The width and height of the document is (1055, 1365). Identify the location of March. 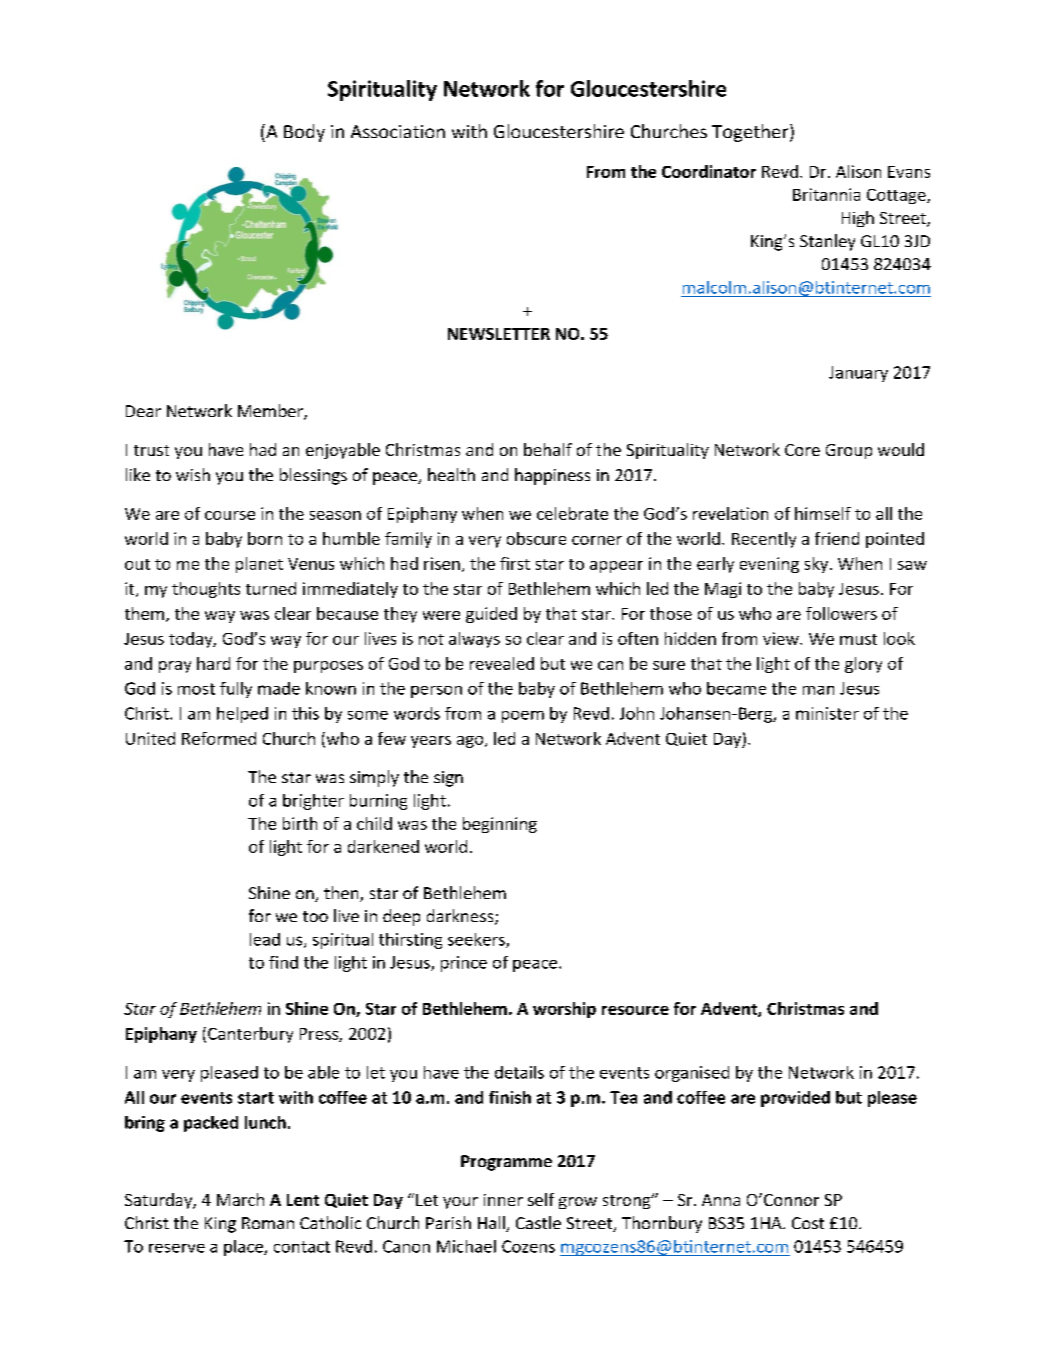
(240, 1199).
